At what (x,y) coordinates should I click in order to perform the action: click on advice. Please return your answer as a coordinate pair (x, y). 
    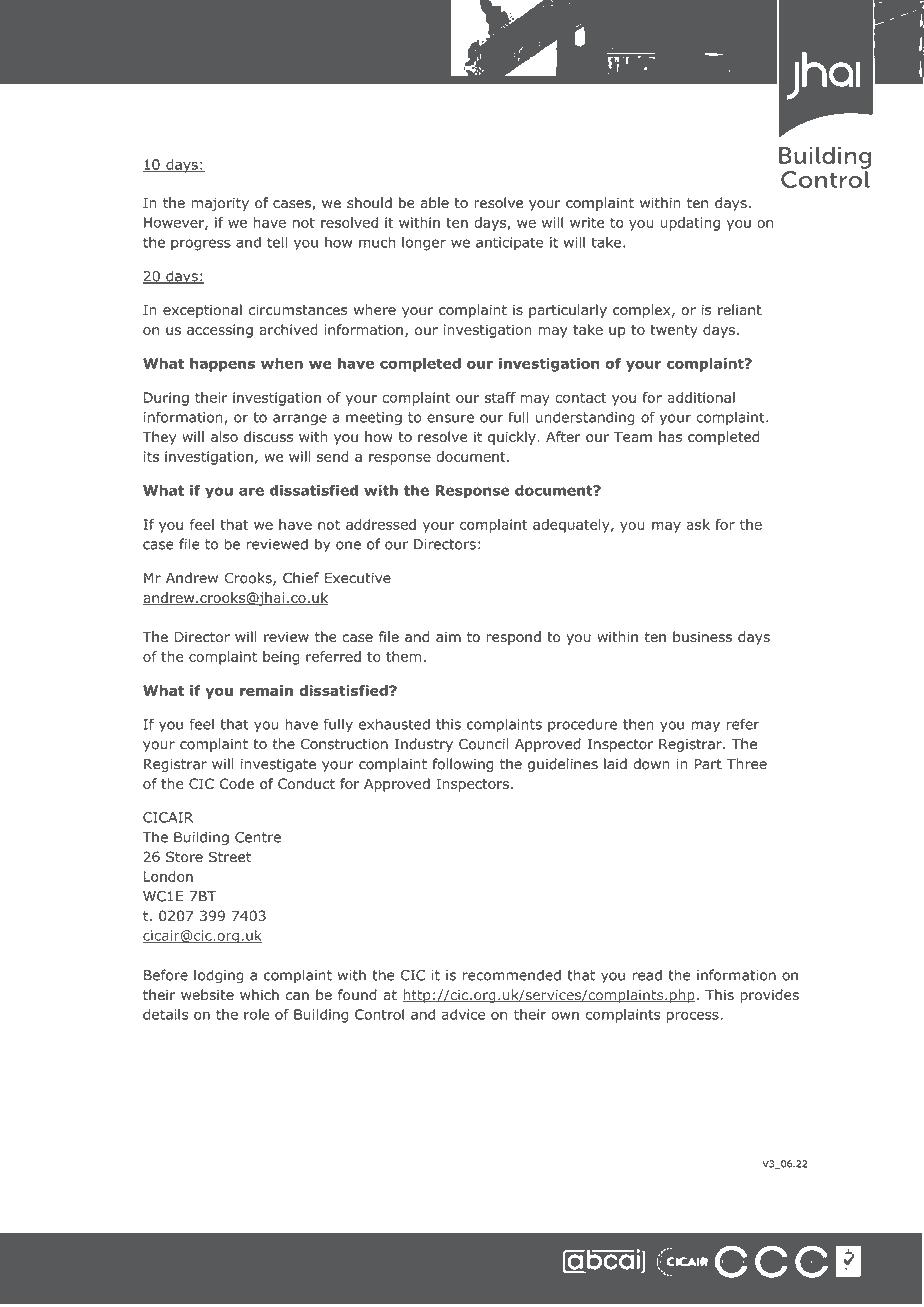
    Looking at the image, I should click on (463, 1014).
